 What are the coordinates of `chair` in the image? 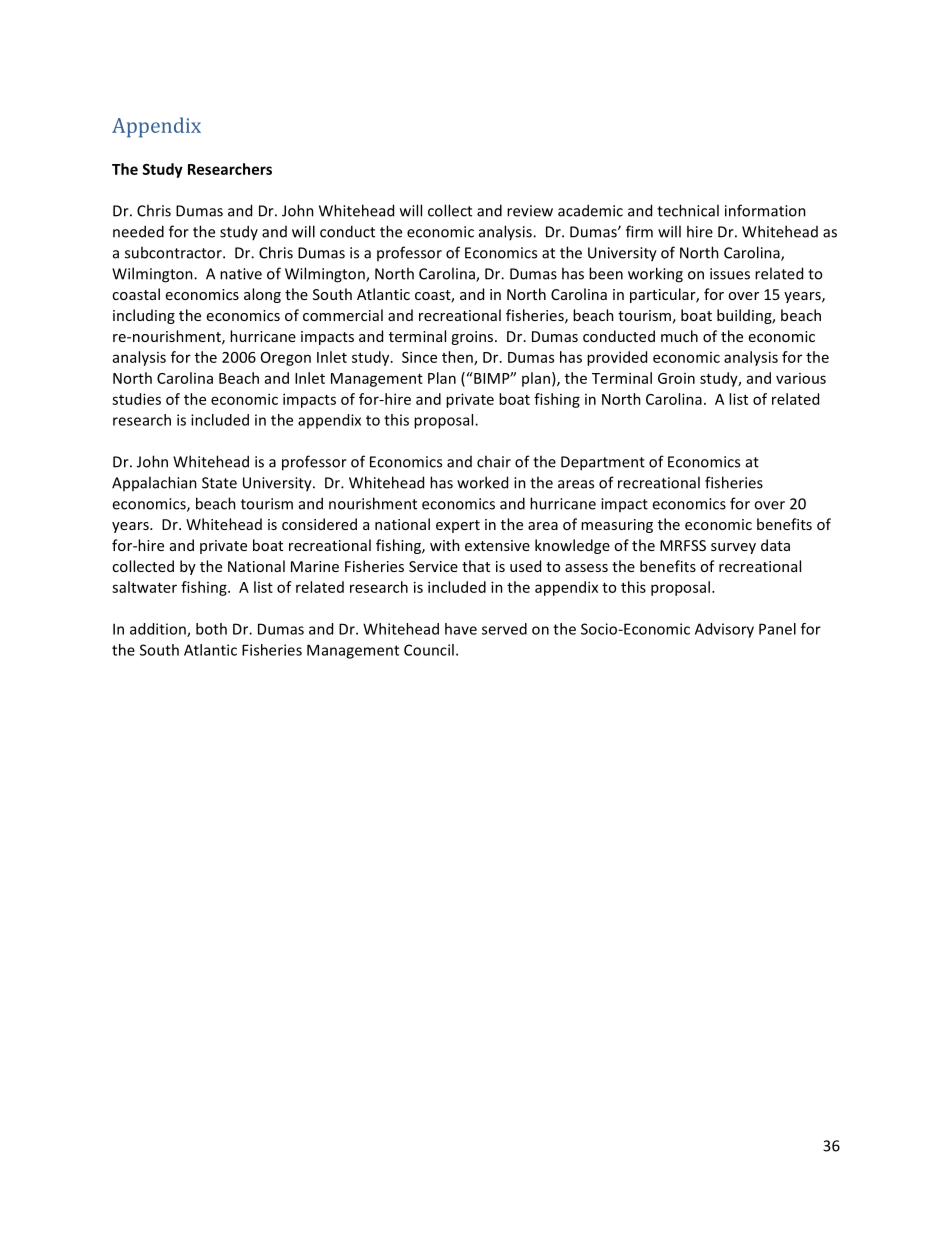 It's located at (494, 461).
